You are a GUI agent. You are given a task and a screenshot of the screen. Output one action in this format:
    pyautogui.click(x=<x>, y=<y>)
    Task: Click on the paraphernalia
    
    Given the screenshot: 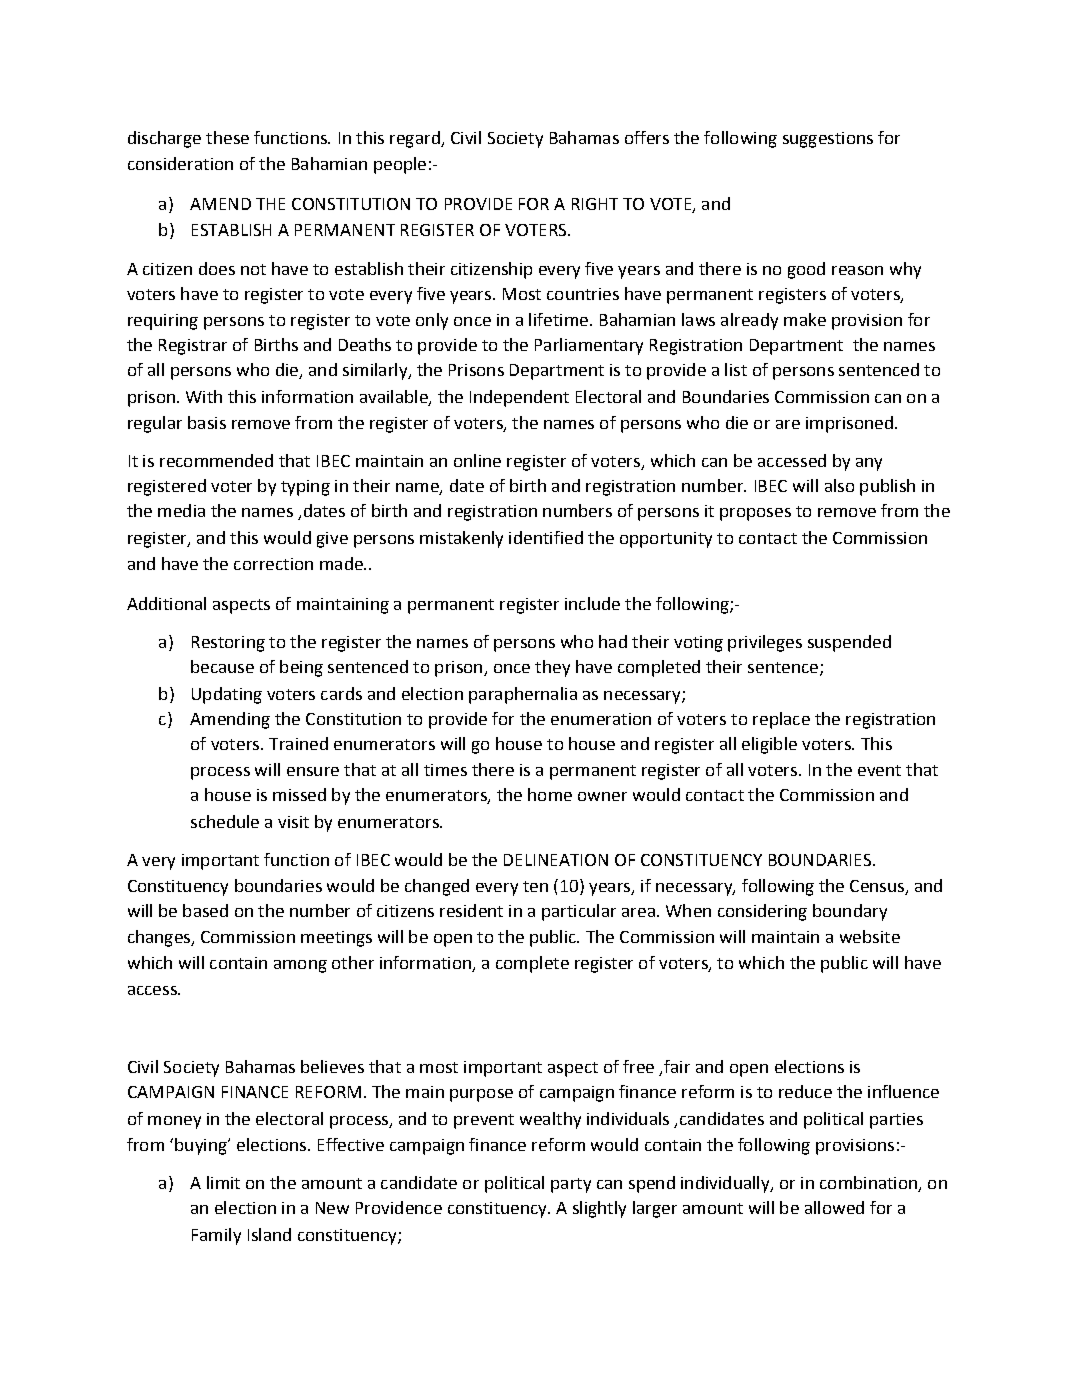 What is the action you would take?
    pyautogui.click(x=523, y=695)
